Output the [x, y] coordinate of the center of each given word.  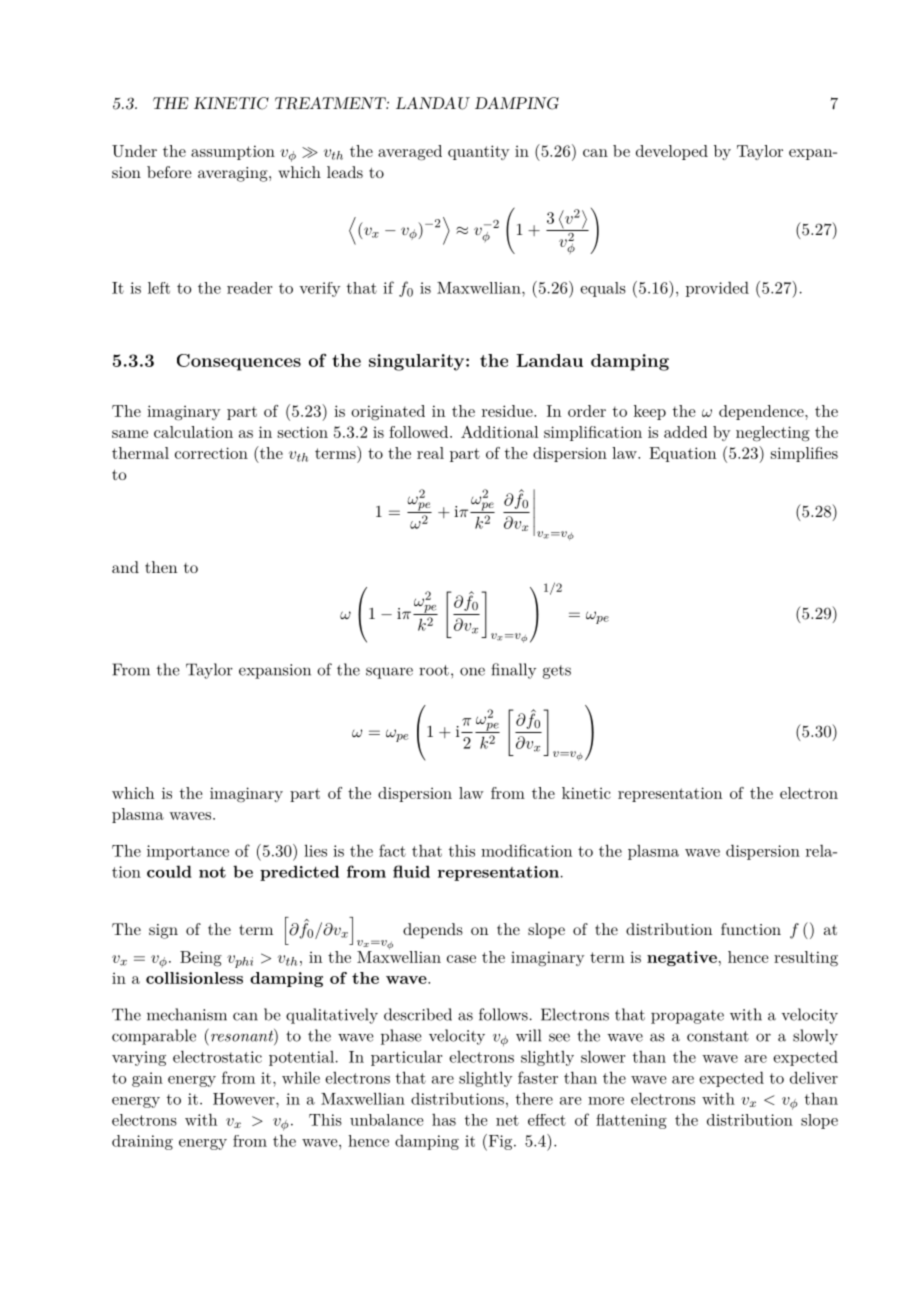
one [472, 671]
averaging [234, 174]
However [245, 1099]
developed [672, 152]
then [161, 567]
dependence [762, 412]
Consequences [239, 362]
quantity [479, 152]
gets [557, 672]
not [212, 872]
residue [508, 411]
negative [682, 958]
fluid [411, 871]
